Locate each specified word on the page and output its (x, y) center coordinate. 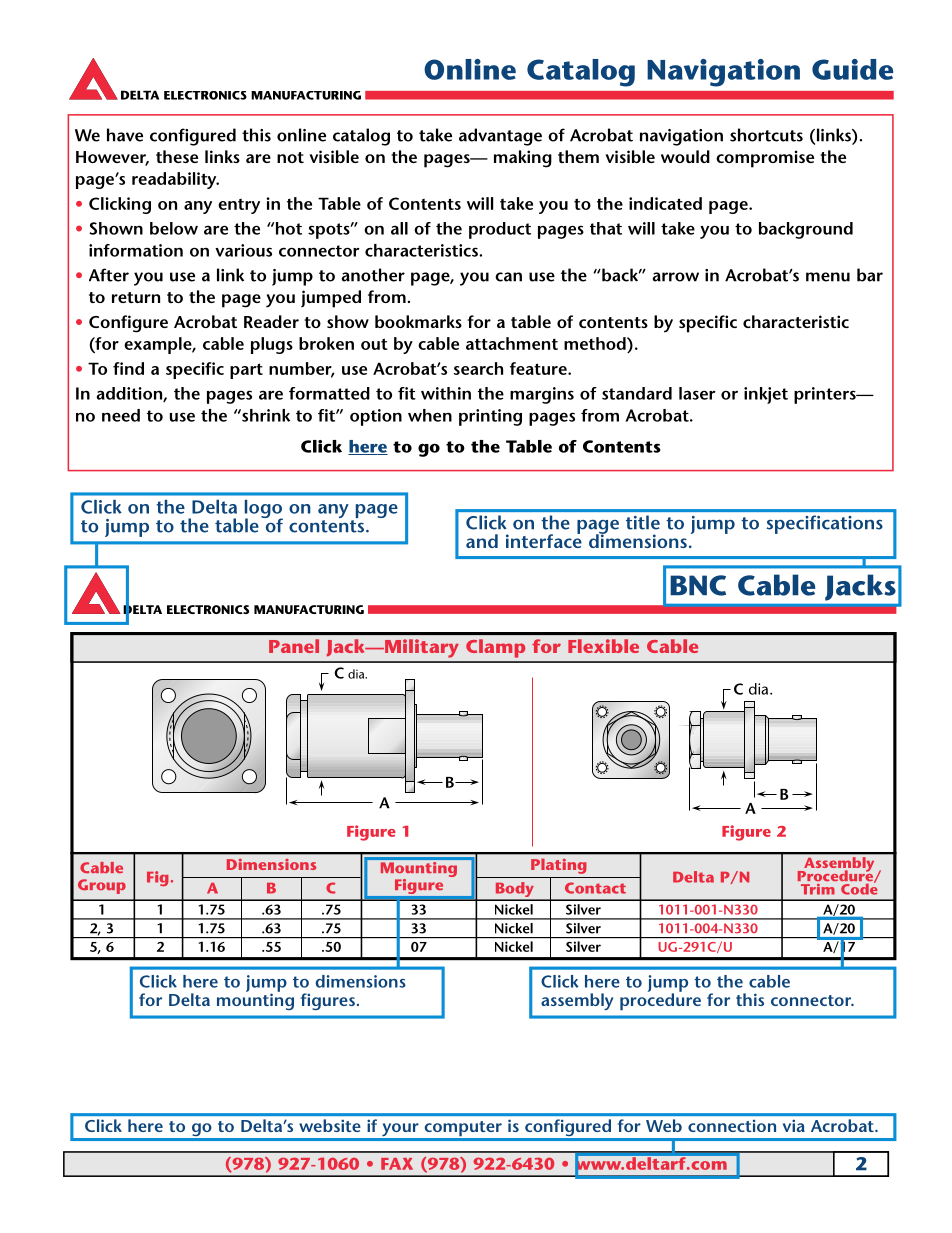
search (478, 368)
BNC (698, 585)
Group (102, 886)
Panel (294, 646)
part (246, 371)
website (329, 1125)
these (177, 156)
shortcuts (766, 135)
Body (514, 891)
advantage (500, 137)
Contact (595, 888)
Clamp (495, 648)
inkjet (766, 395)
